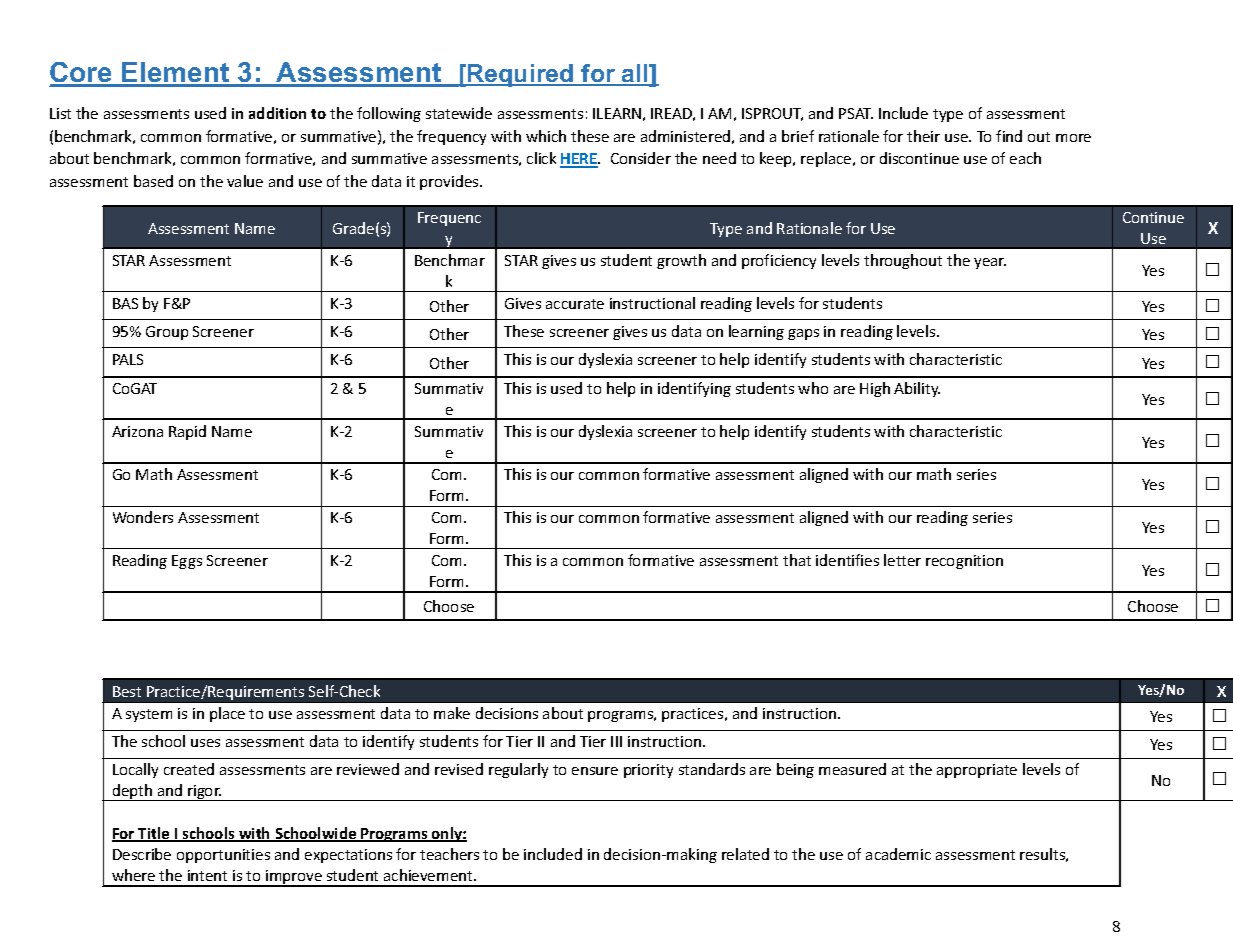  I want to click on addition, so click(277, 113).
